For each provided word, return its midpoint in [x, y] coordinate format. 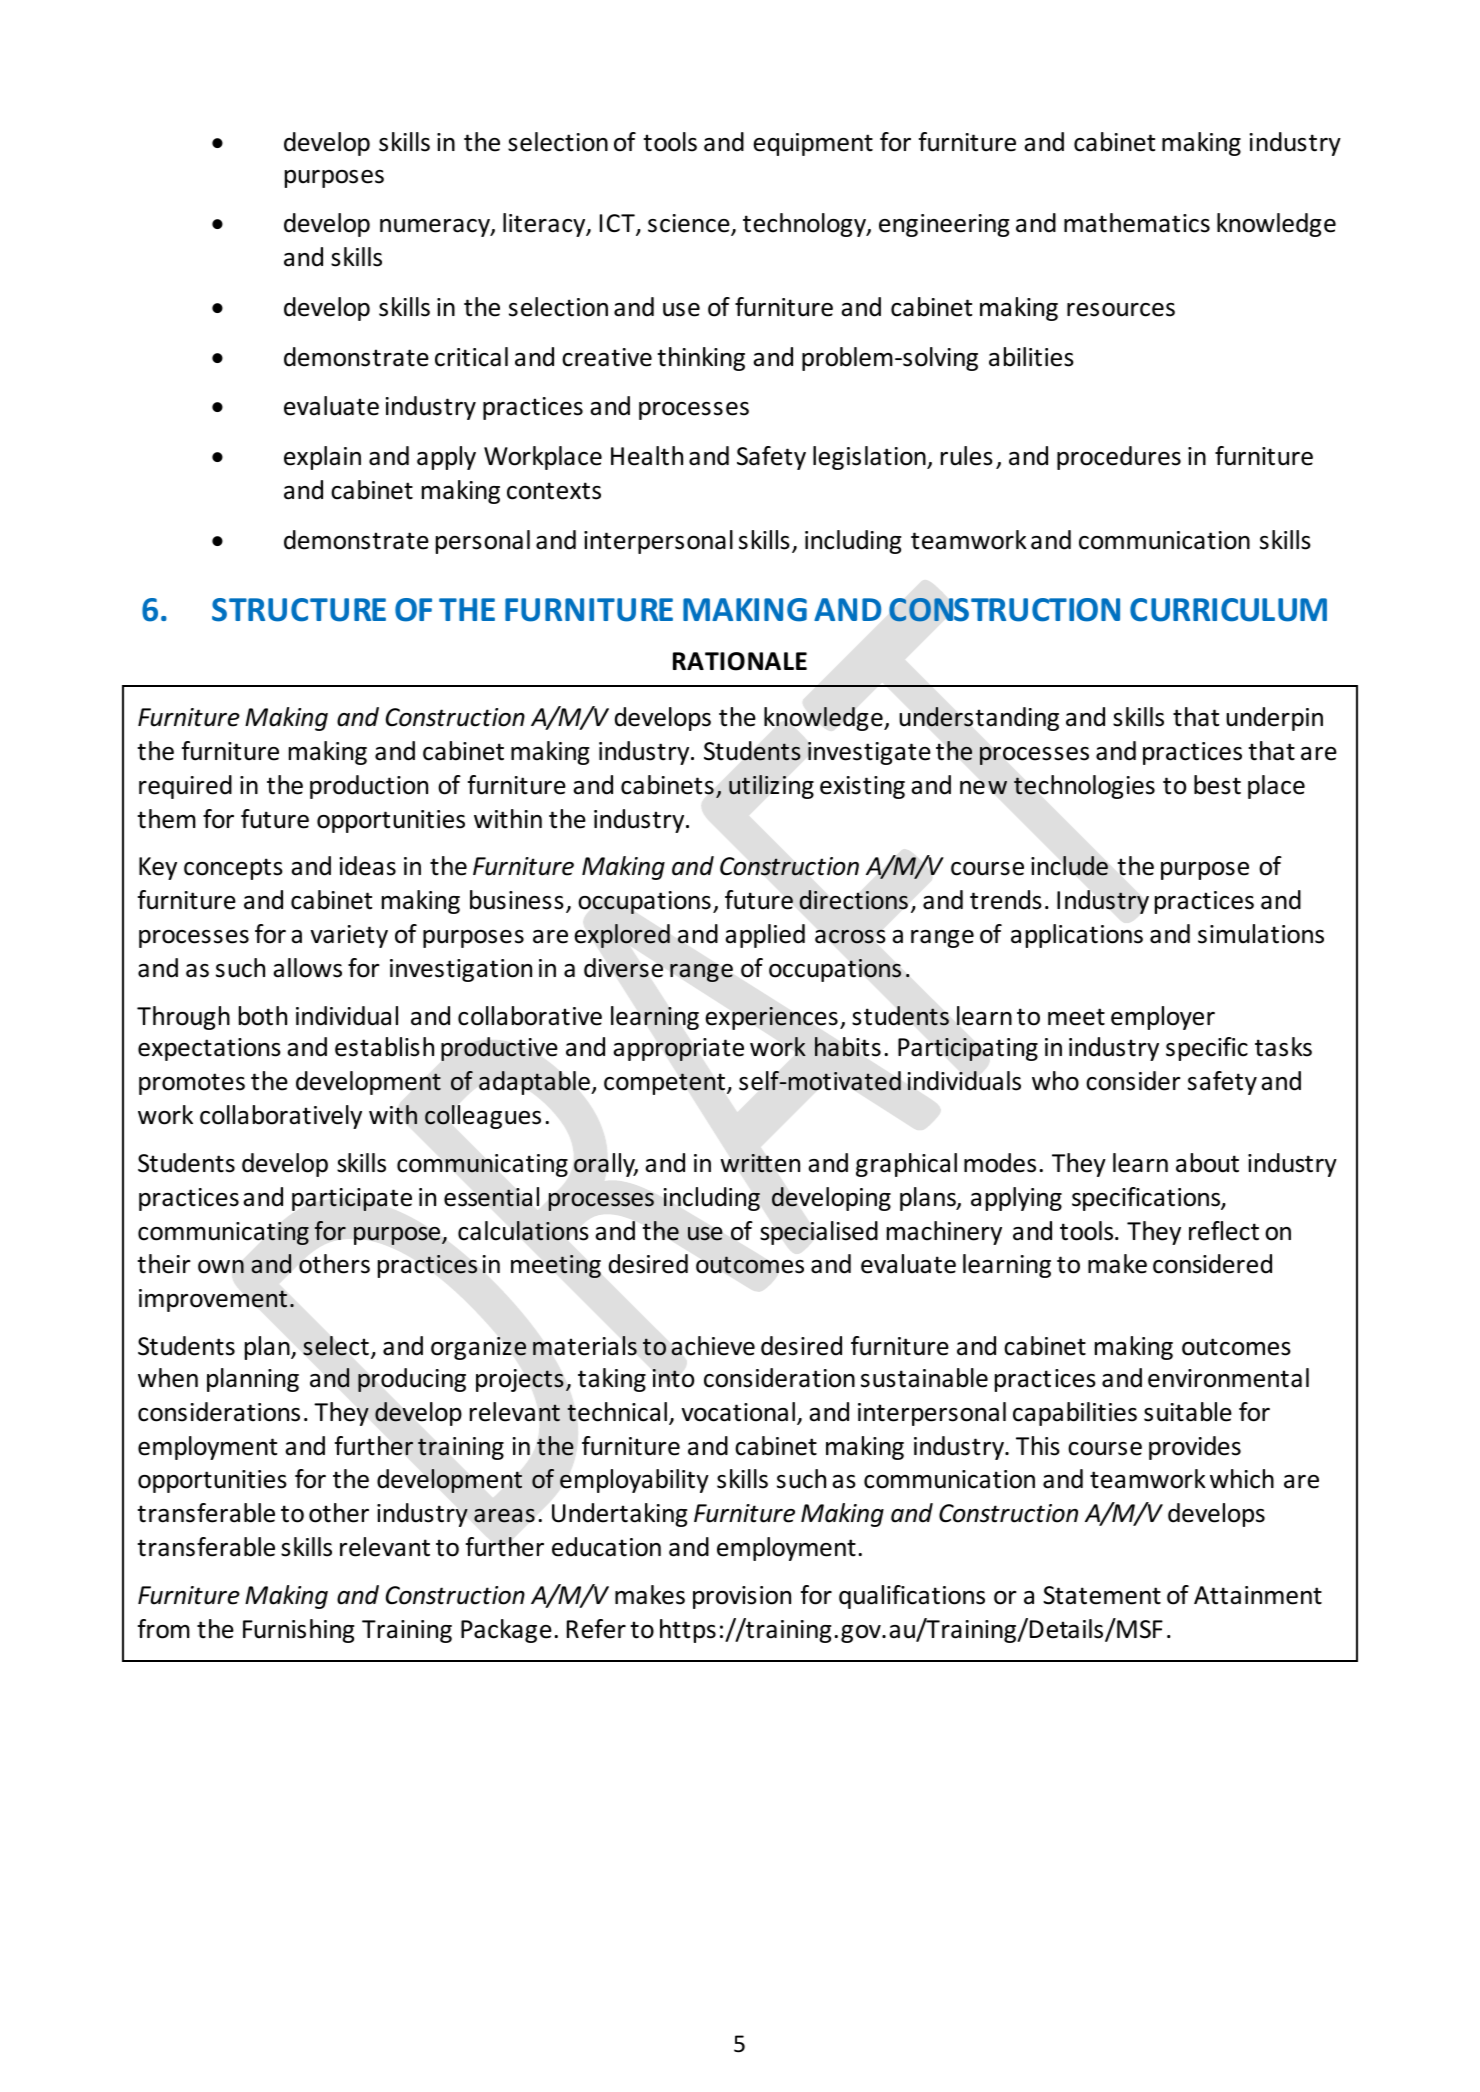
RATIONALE [740, 661]
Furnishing [298, 1631]
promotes [192, 1084]
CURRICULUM [1228, 610]
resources [1121, 310]
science [690, 225]
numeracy [436, 228]
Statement [1102, 1595]
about [1207, 1163]
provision [742, 1597]
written [760, 1163]
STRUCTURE [299, 610]
